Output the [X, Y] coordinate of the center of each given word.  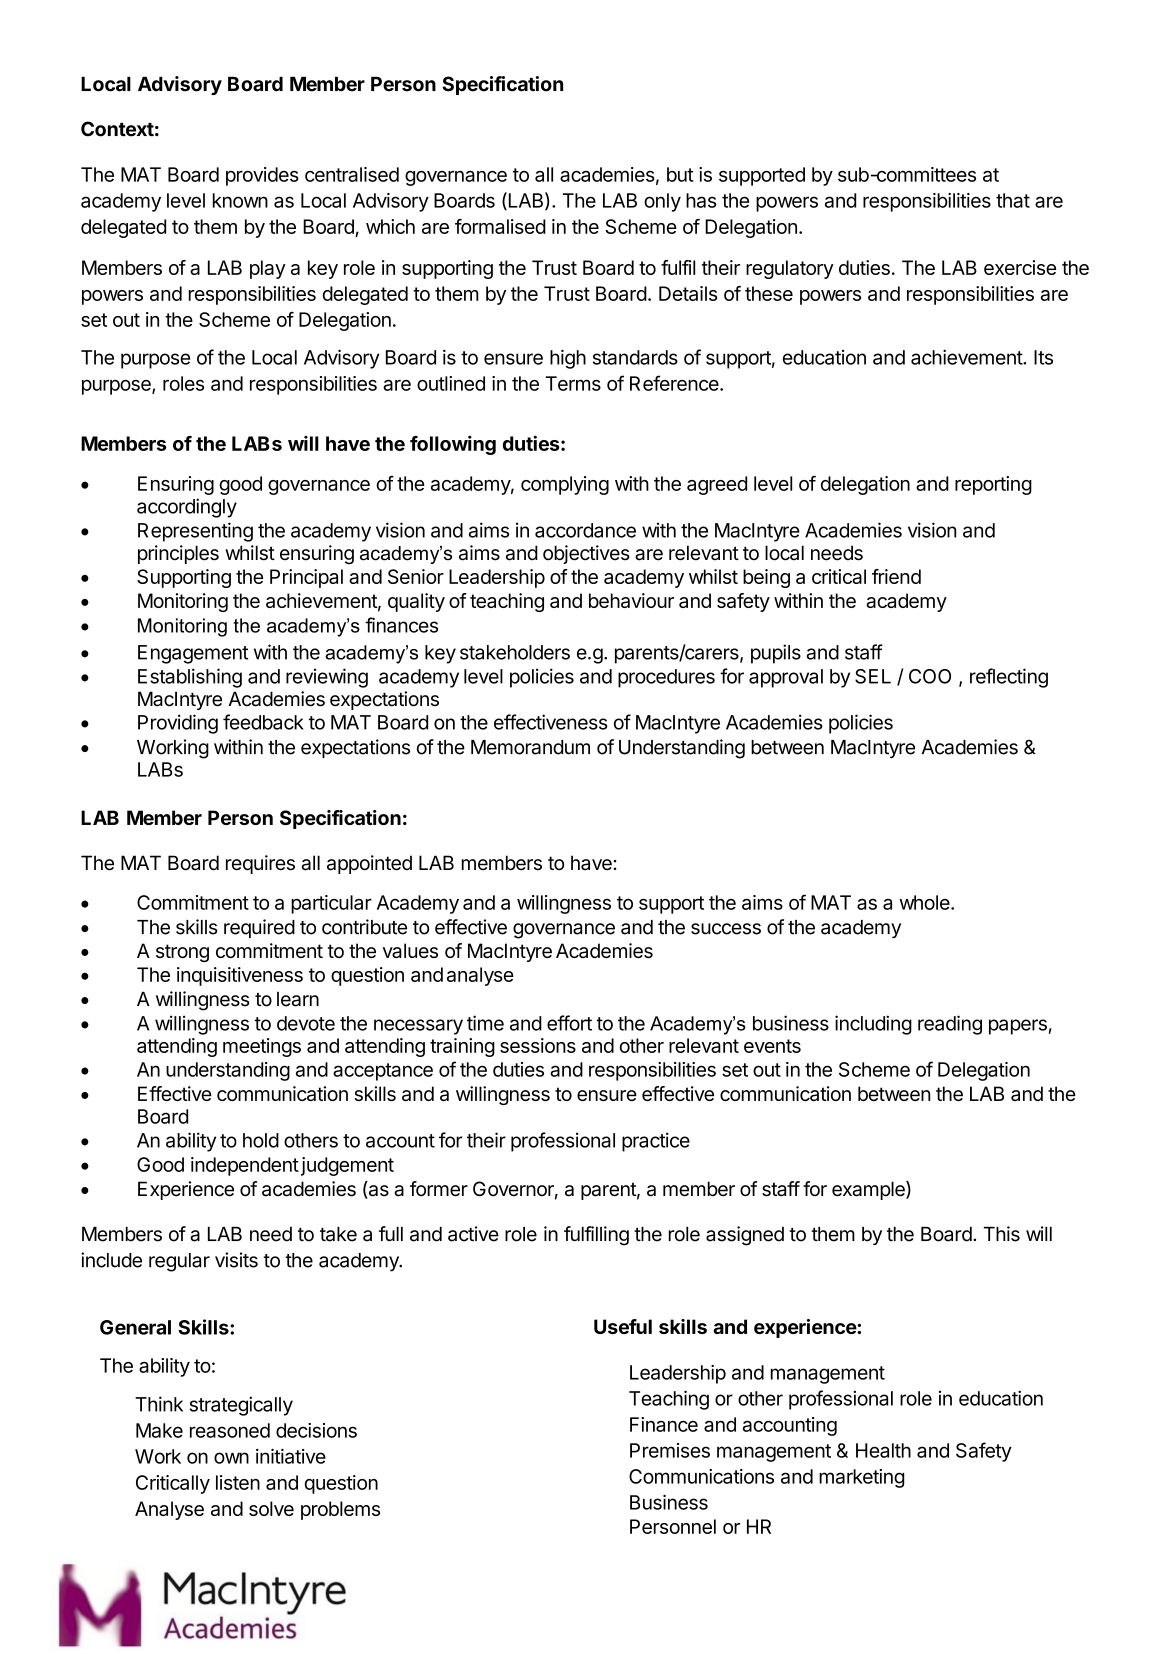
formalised [500, 226]
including [873, 1025]
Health [883, 1450]
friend [896, 576]
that [1013, 200]
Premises [670, 1450]
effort [569, 1023]
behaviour [631, 600]
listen [238, 1482]
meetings [262, 1047]
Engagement [193, 654]
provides [262, 176]
